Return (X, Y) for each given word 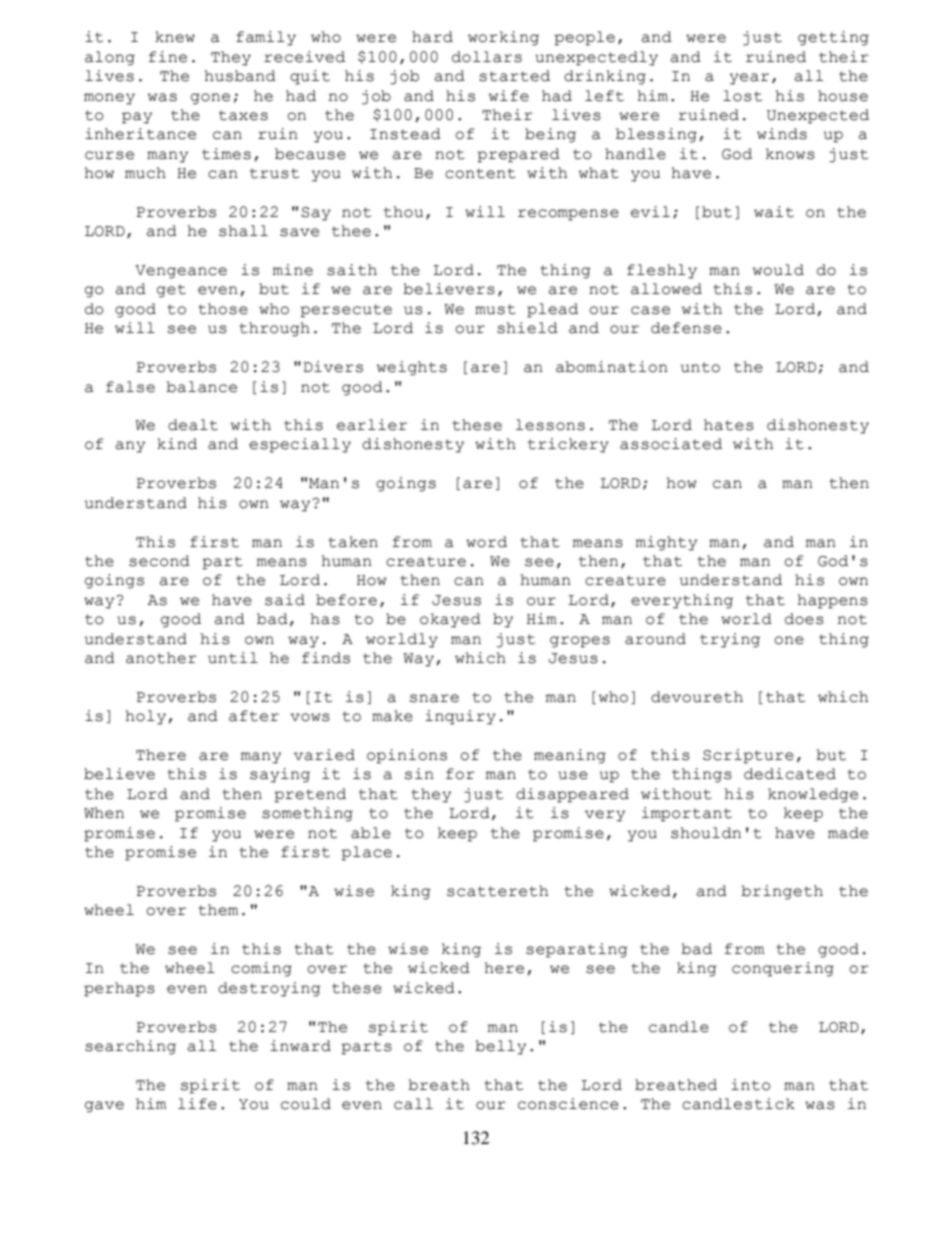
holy (146, 717)
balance (201, 387)
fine (168, 57)
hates (729, 425)
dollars (487, 57)
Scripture (748, 756)
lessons (550, 425)
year (749, 79)
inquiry (460, 717)
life (197, 1104)
